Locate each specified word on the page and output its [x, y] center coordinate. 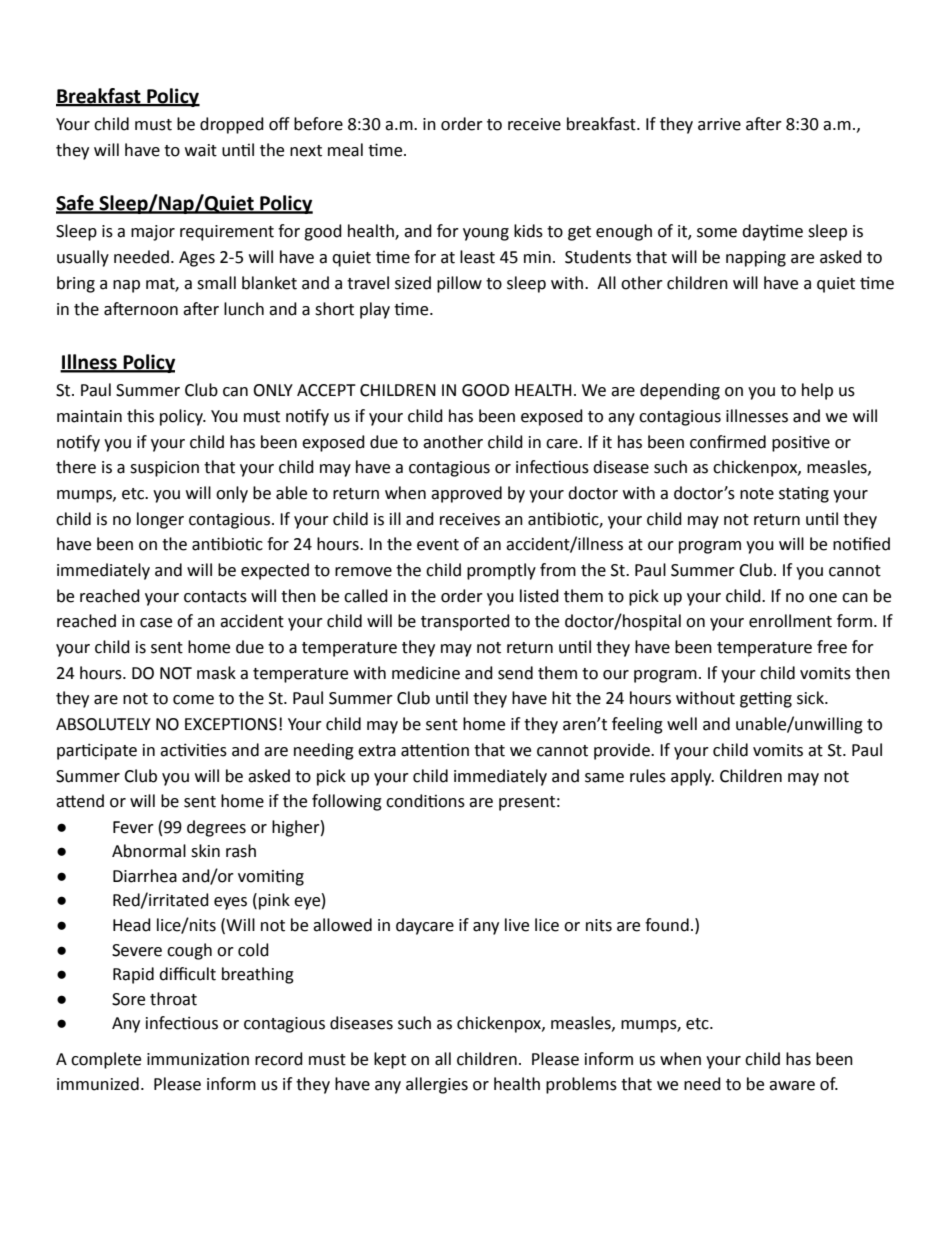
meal [345, 150]
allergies [437, 1085]
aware [792, 1086]
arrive [719, 124]
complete [106, 1060]
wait [201, 150]
